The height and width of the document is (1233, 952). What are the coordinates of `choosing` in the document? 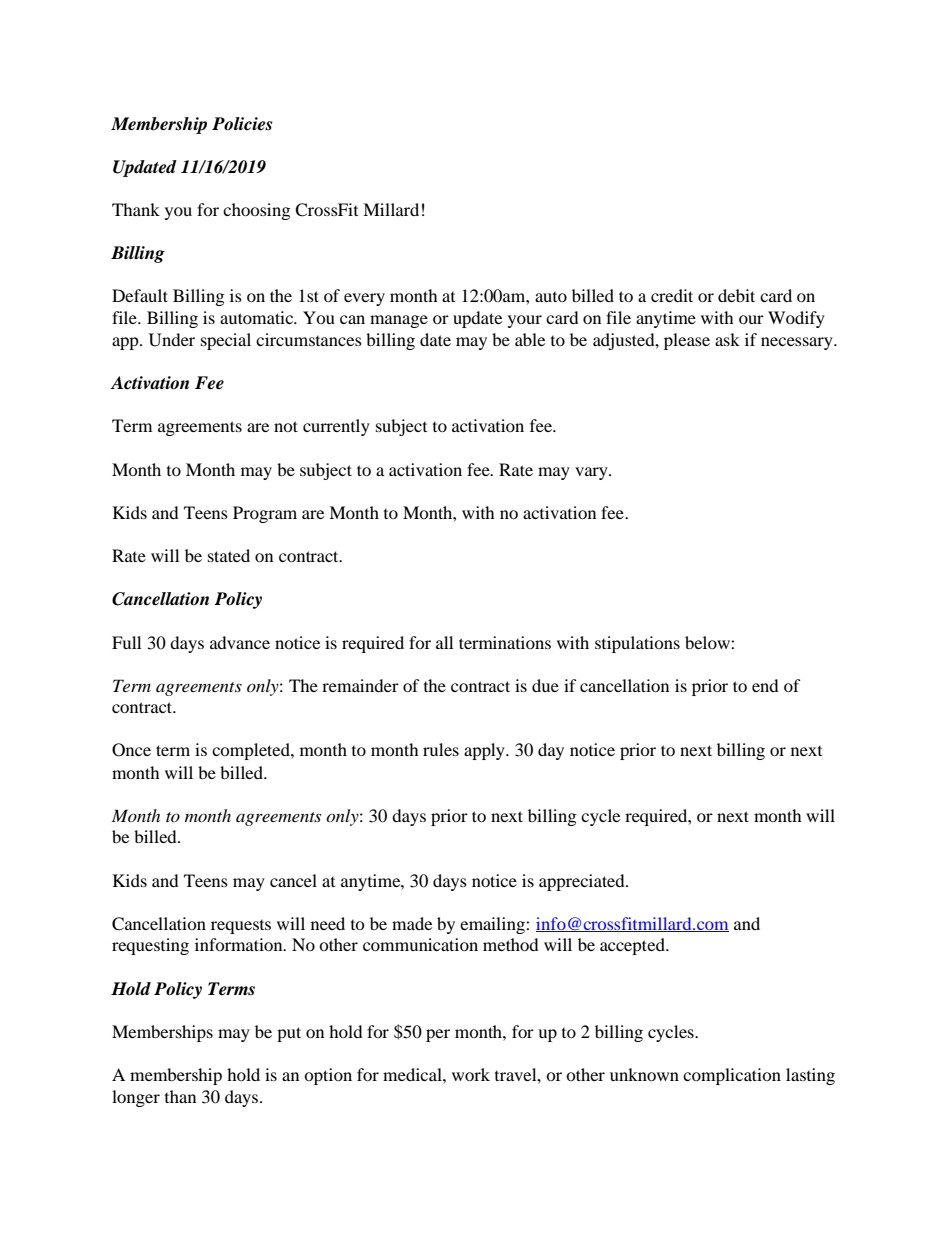 It's located at (256, 211).
